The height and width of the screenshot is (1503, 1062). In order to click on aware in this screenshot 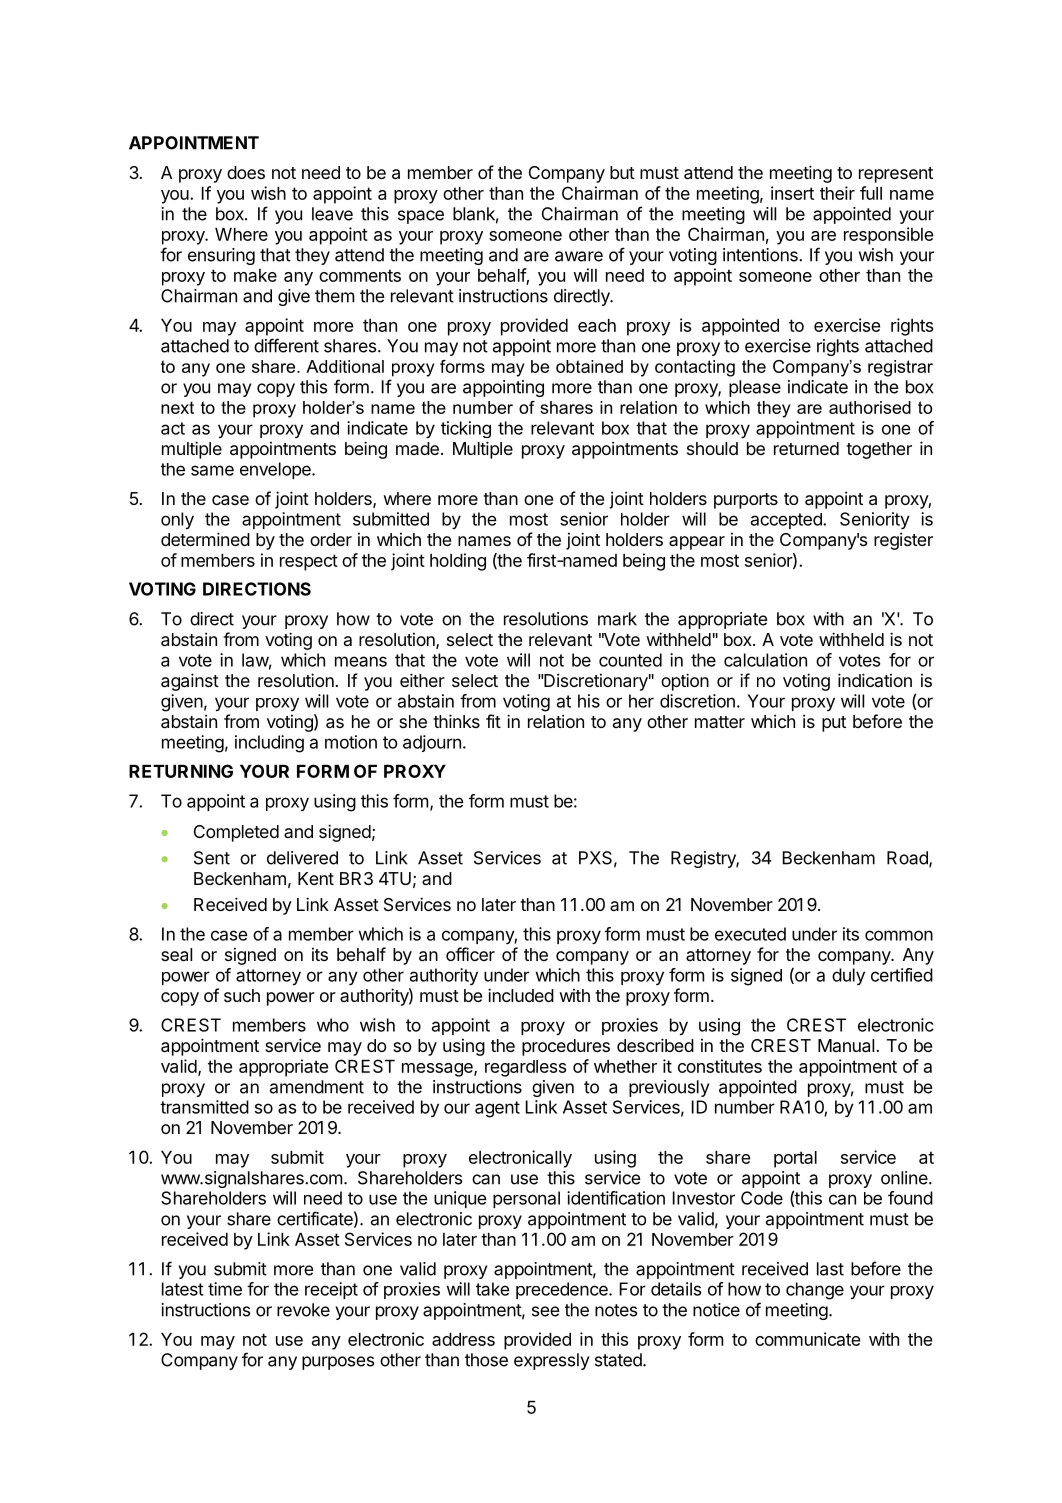, I will do `click(579, 256)`.
